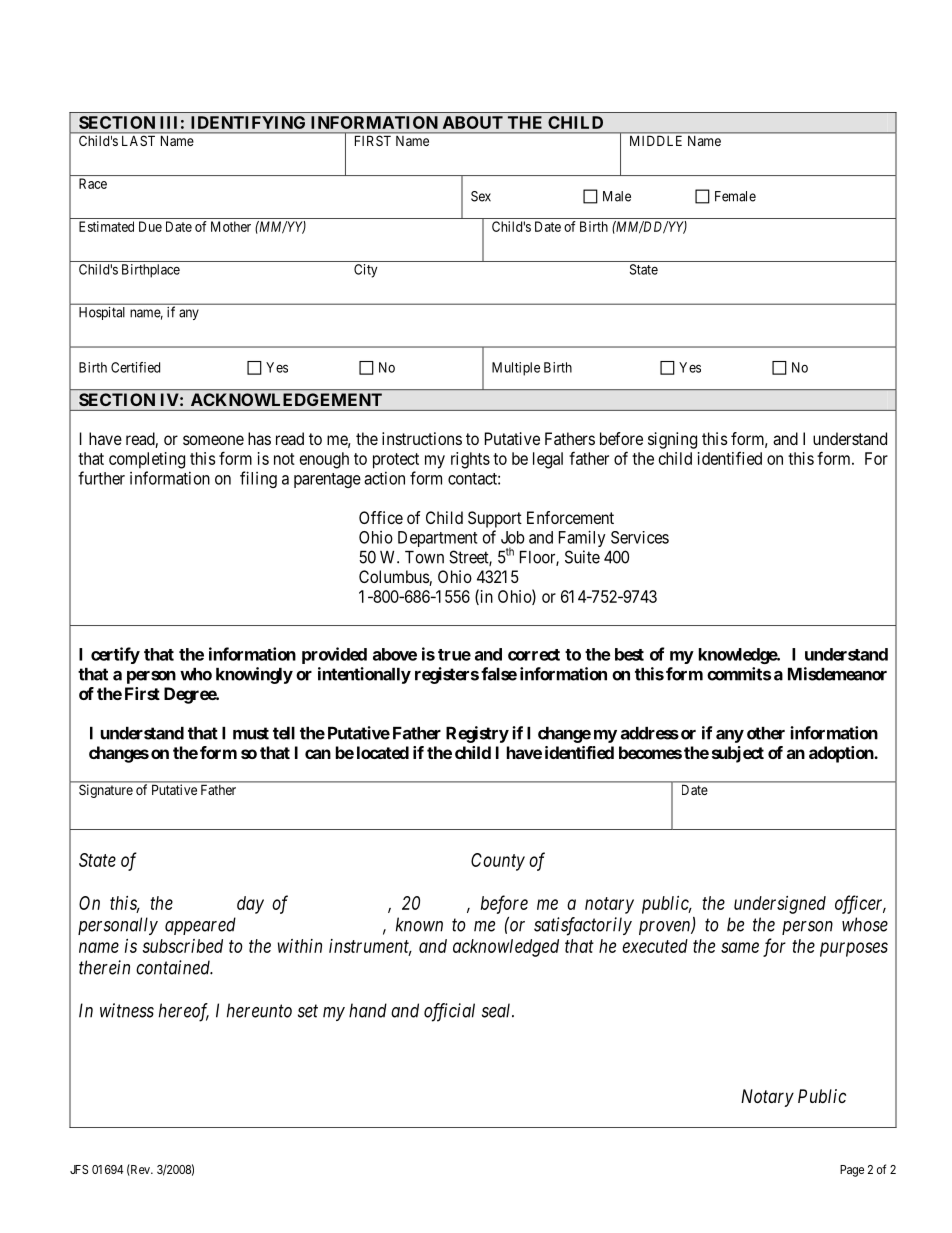 The image size is (952, 1233). What do you see at coordinates (138, 141) in the screenshot?
I see `LAST` at bounding box center [138, 141].
